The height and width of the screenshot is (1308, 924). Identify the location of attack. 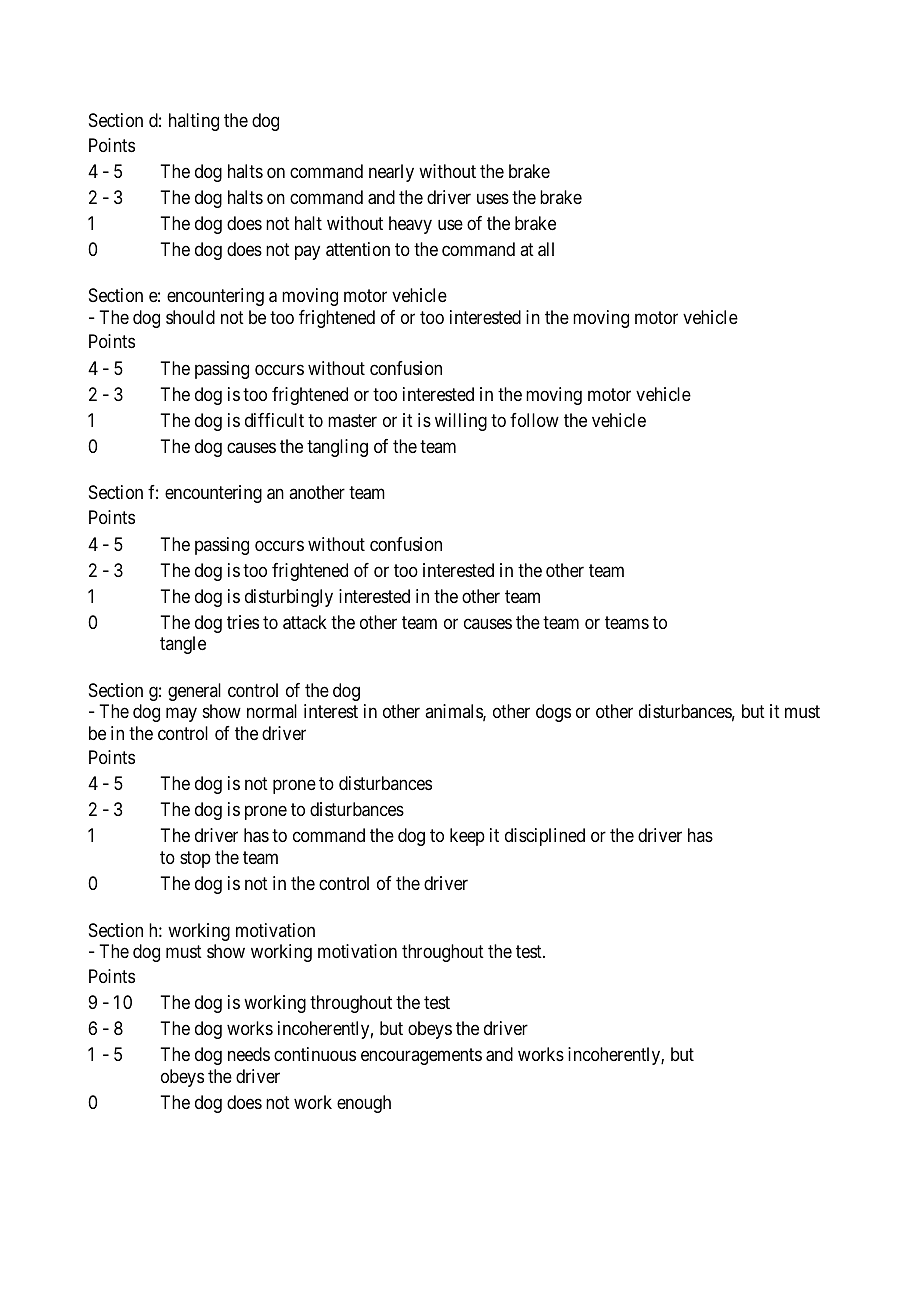
(305, 622).
